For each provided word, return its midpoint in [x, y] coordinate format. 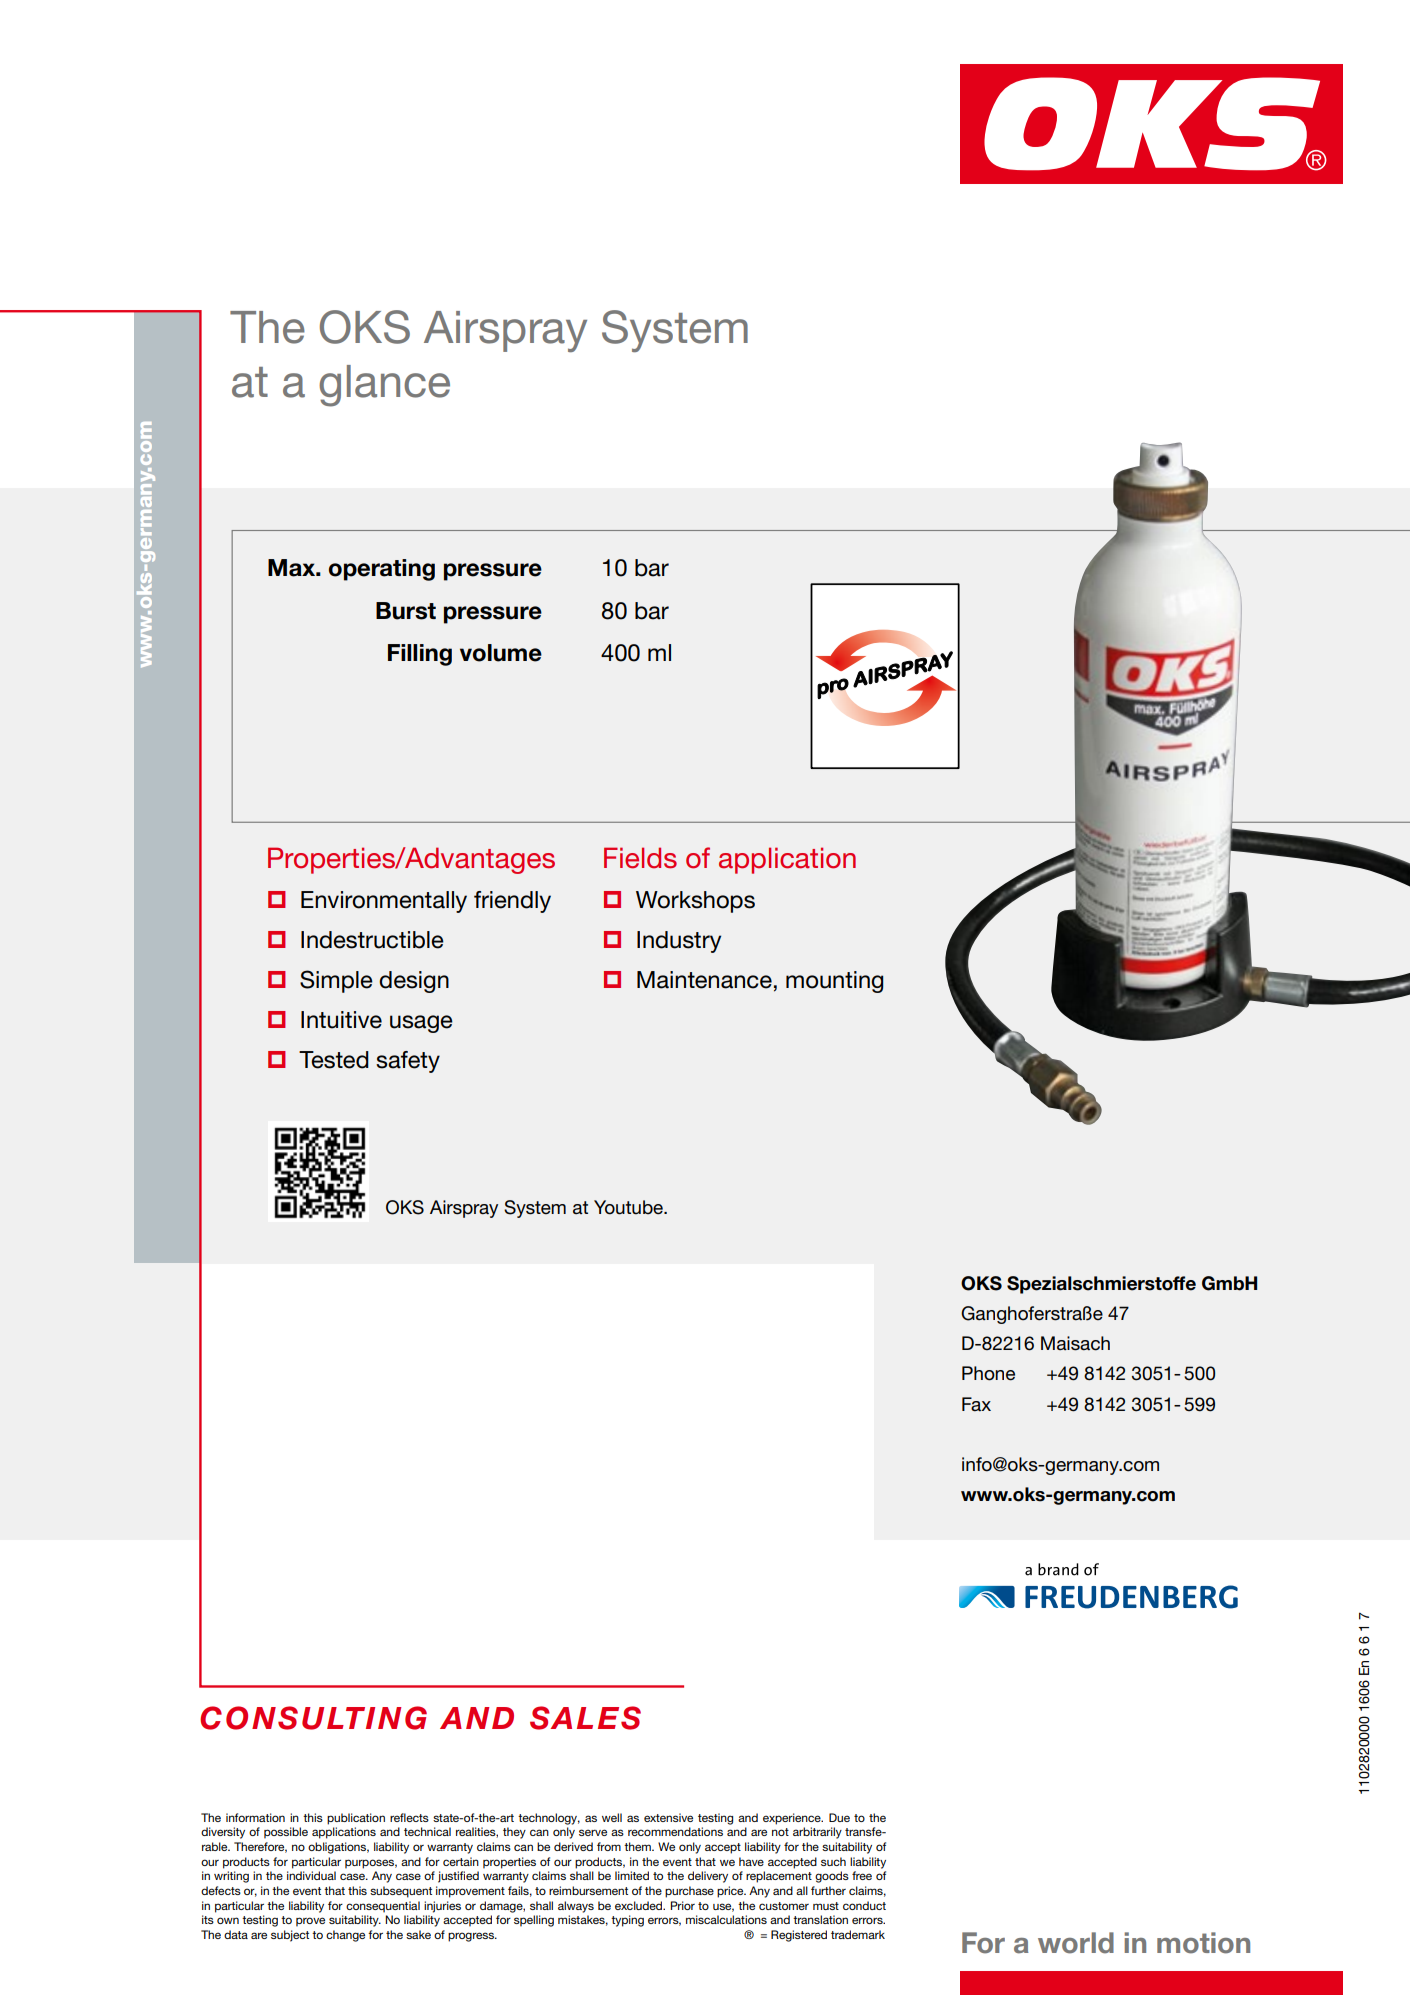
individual [311, 1875]
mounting [834, 982]
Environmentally [384, 902]
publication [356, 1819]
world [1076, 1943]
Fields [640, 858]
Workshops [695, 902]
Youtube [629, 1207]
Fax [976, 1404]
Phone [988, 1373]
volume [501, 653]
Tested [334, 1060]
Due [839, 1817]
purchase [689, 1892]
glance [384, 386]
